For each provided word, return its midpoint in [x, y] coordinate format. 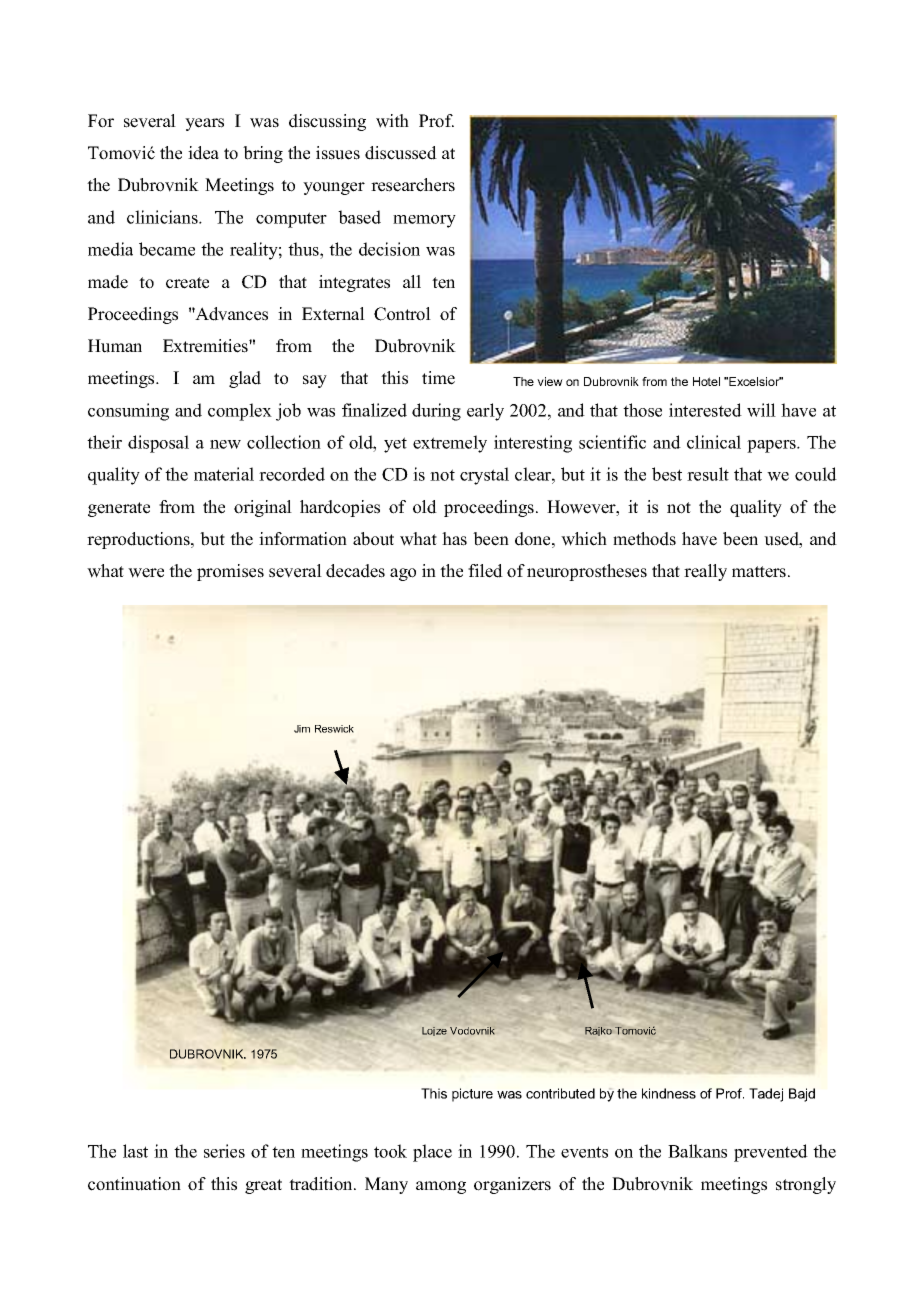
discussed [401, 153]
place [432, 1153]
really [705, 572]
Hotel [706, 381]
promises [230, 572]
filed [485, 571]
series [224, 1151]
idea [203, 153]
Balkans [697, 1151]
